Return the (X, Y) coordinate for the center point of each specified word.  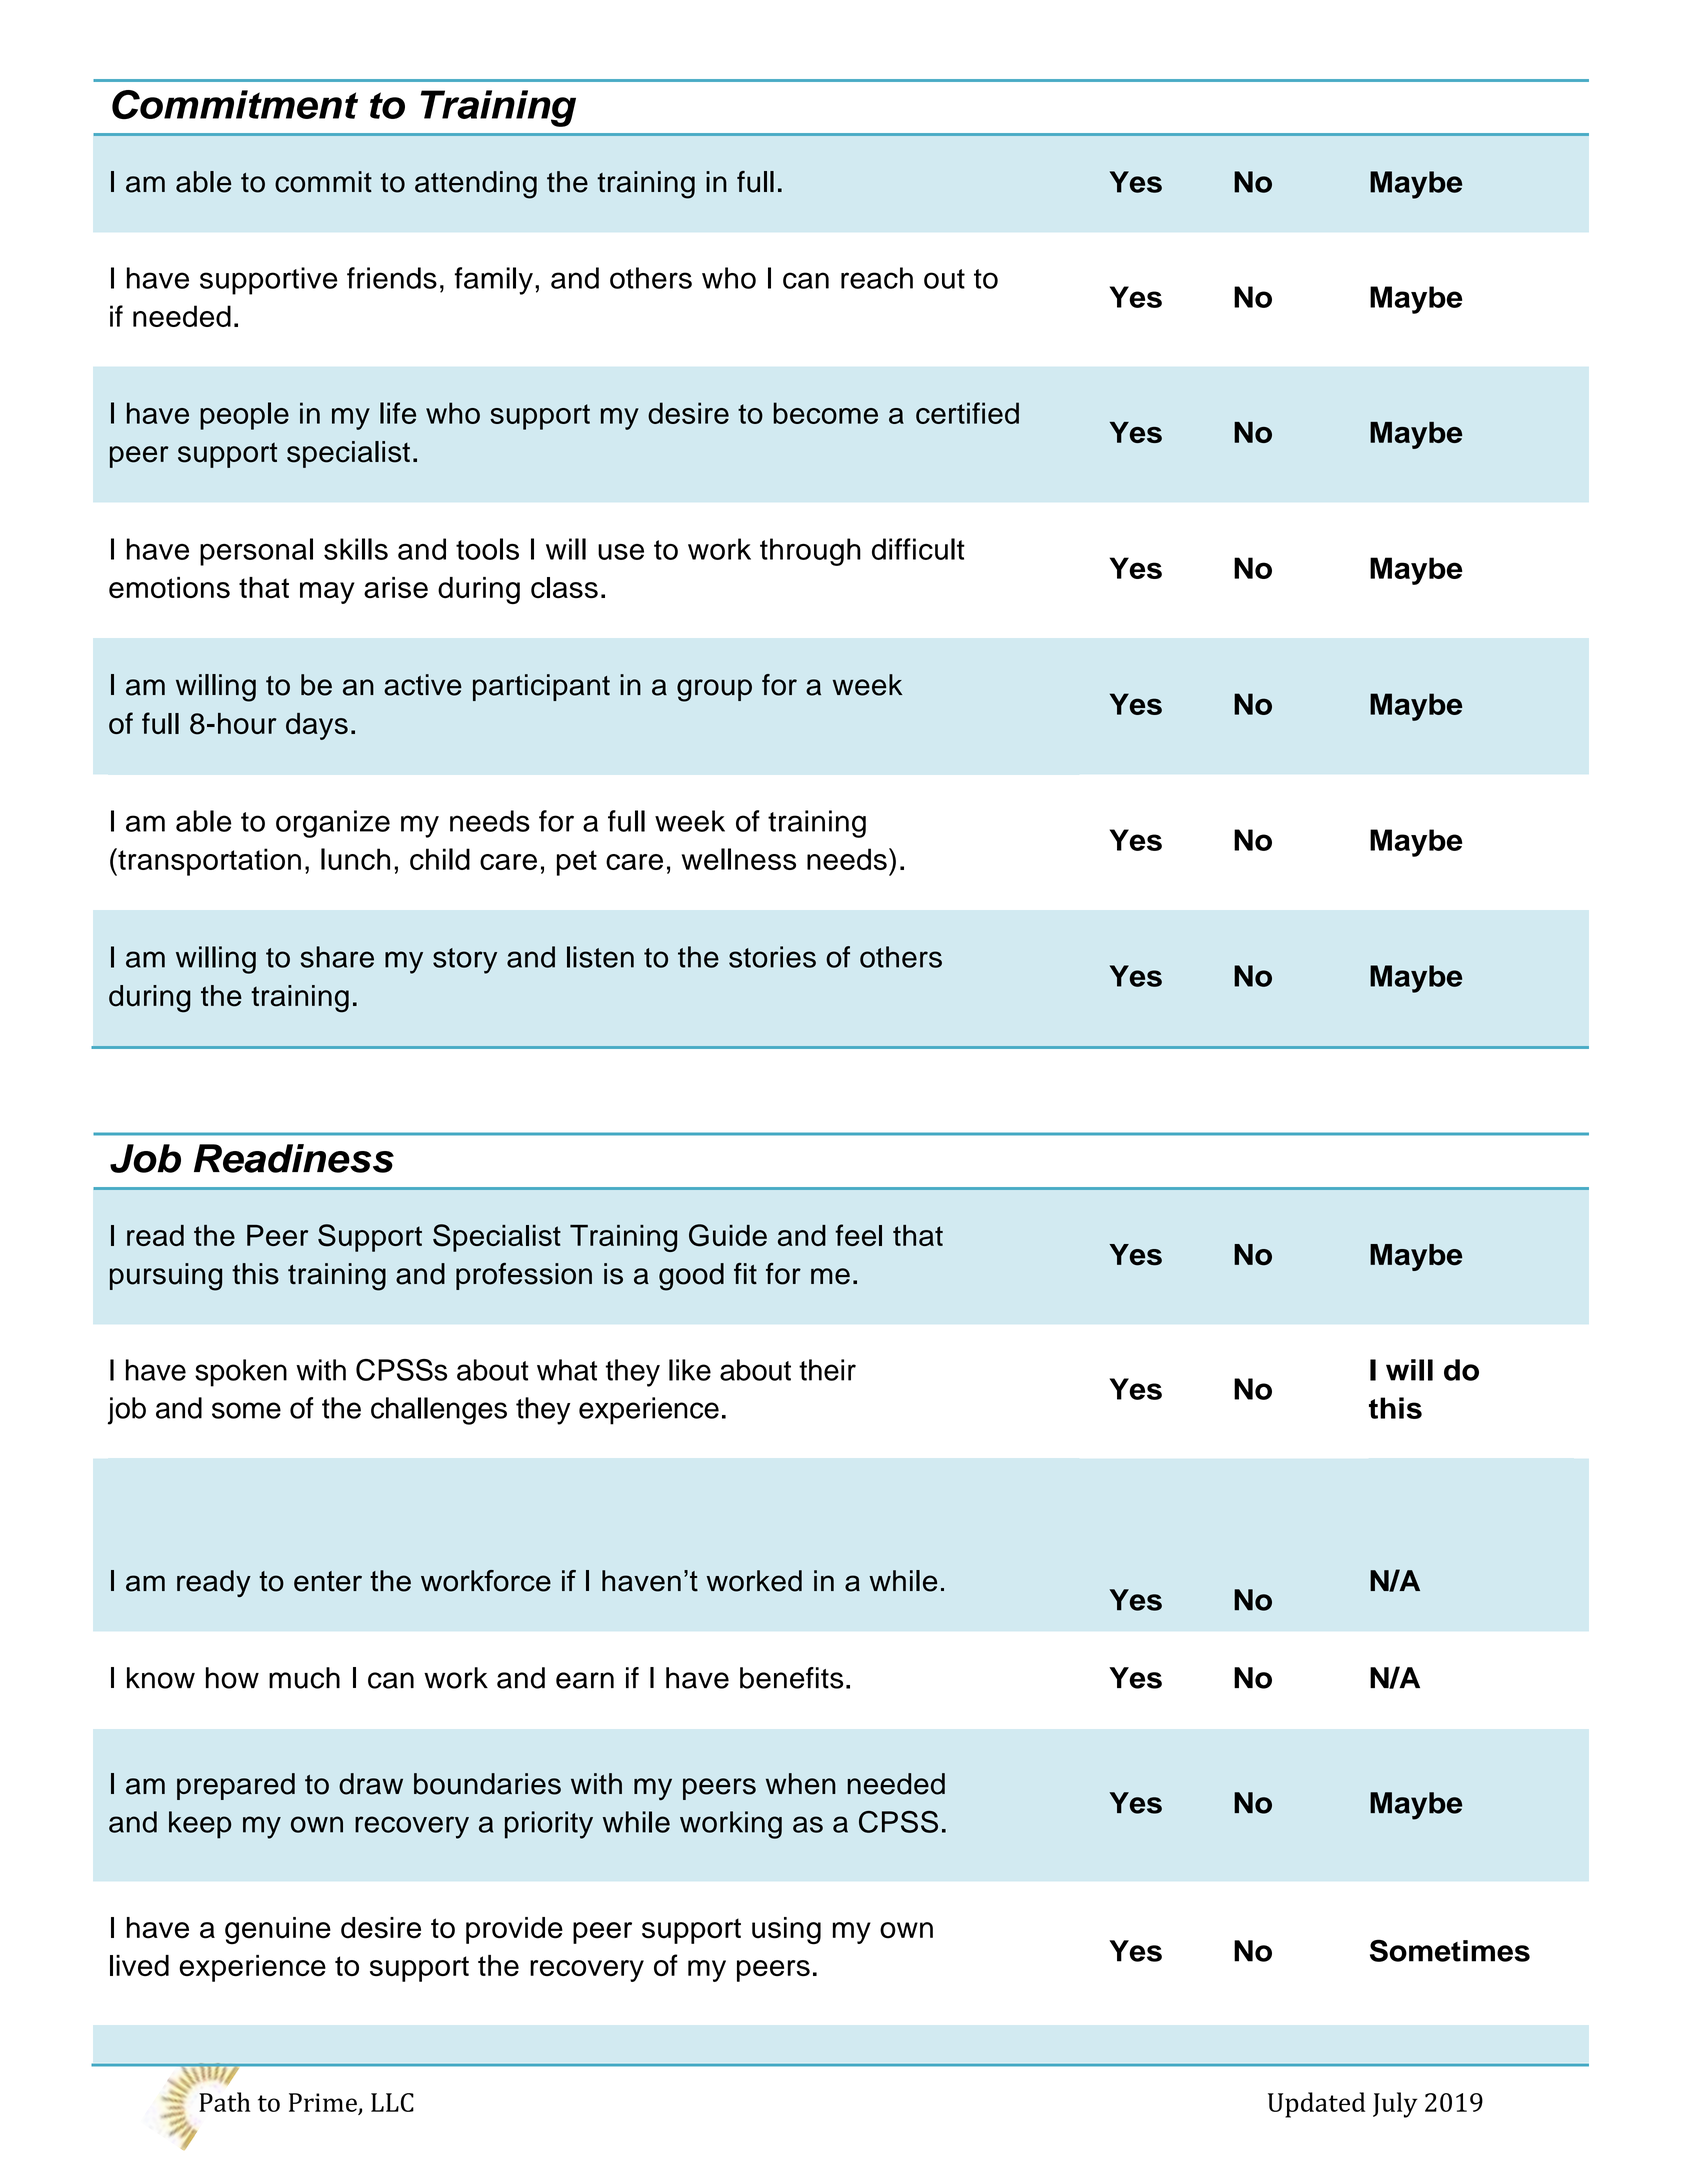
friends (392, 278)
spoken (241, 1373)
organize (333, 824)
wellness (739, 859)
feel (858, 1235)
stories (772, 957)
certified (967, 413)
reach (877, 278)
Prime (323, 2102)
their (827, 1370)
